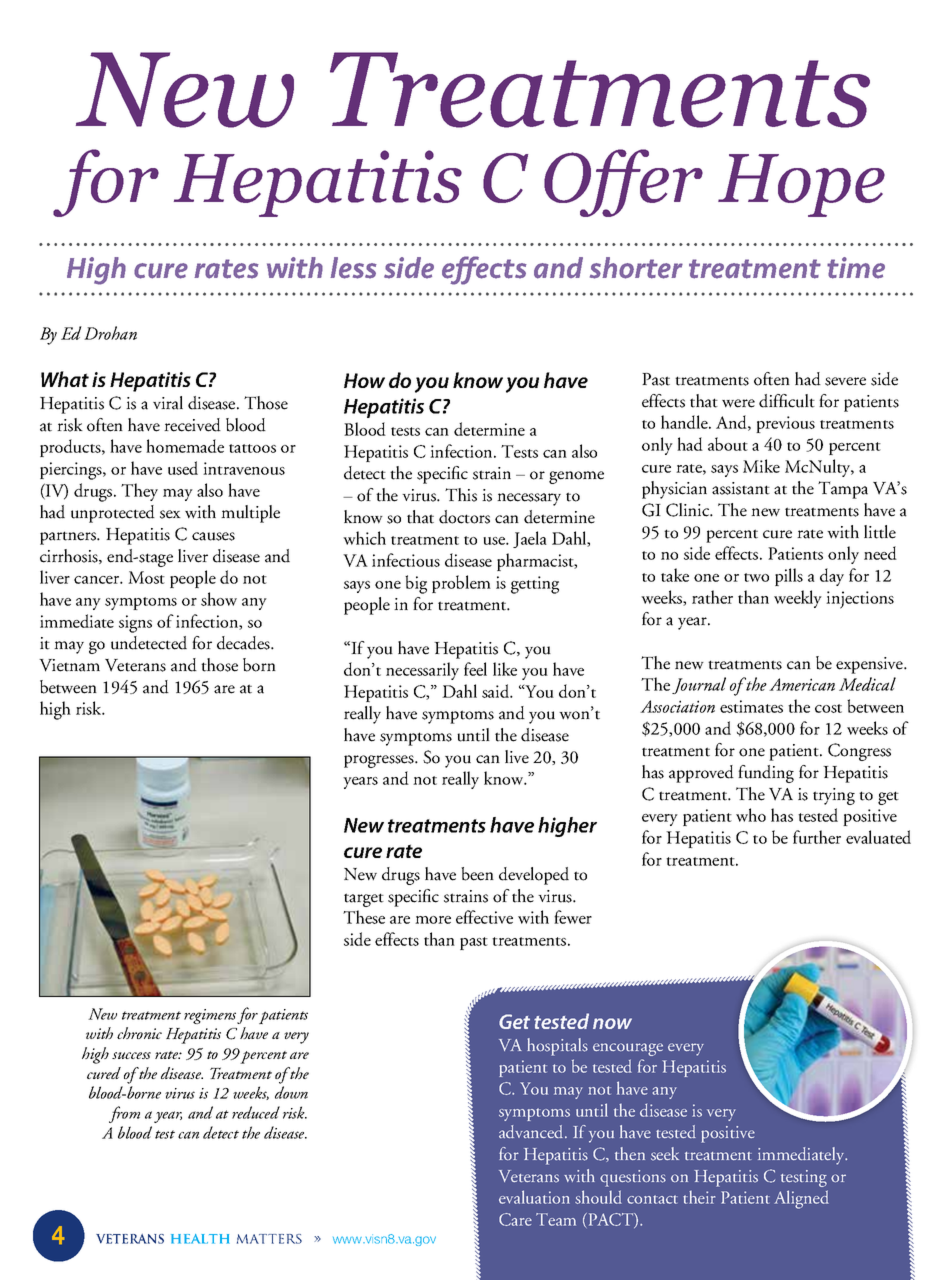 Image resolution: width=952 pixels, height=1280 pixels. I want to click on hospitals, so click(557, 1047).
